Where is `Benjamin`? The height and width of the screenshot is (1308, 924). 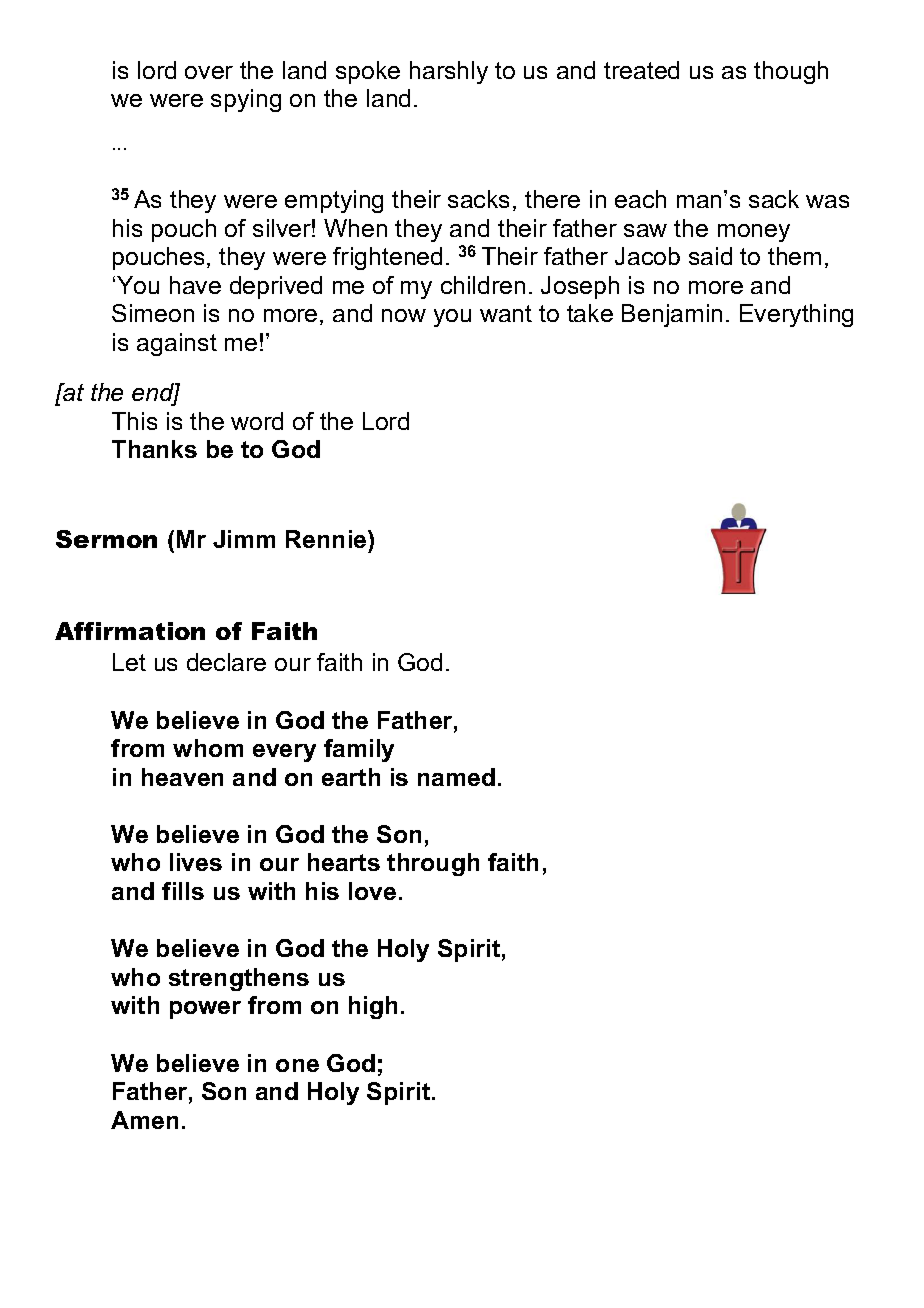
Benjamin is located at coordinates (672, 315).
